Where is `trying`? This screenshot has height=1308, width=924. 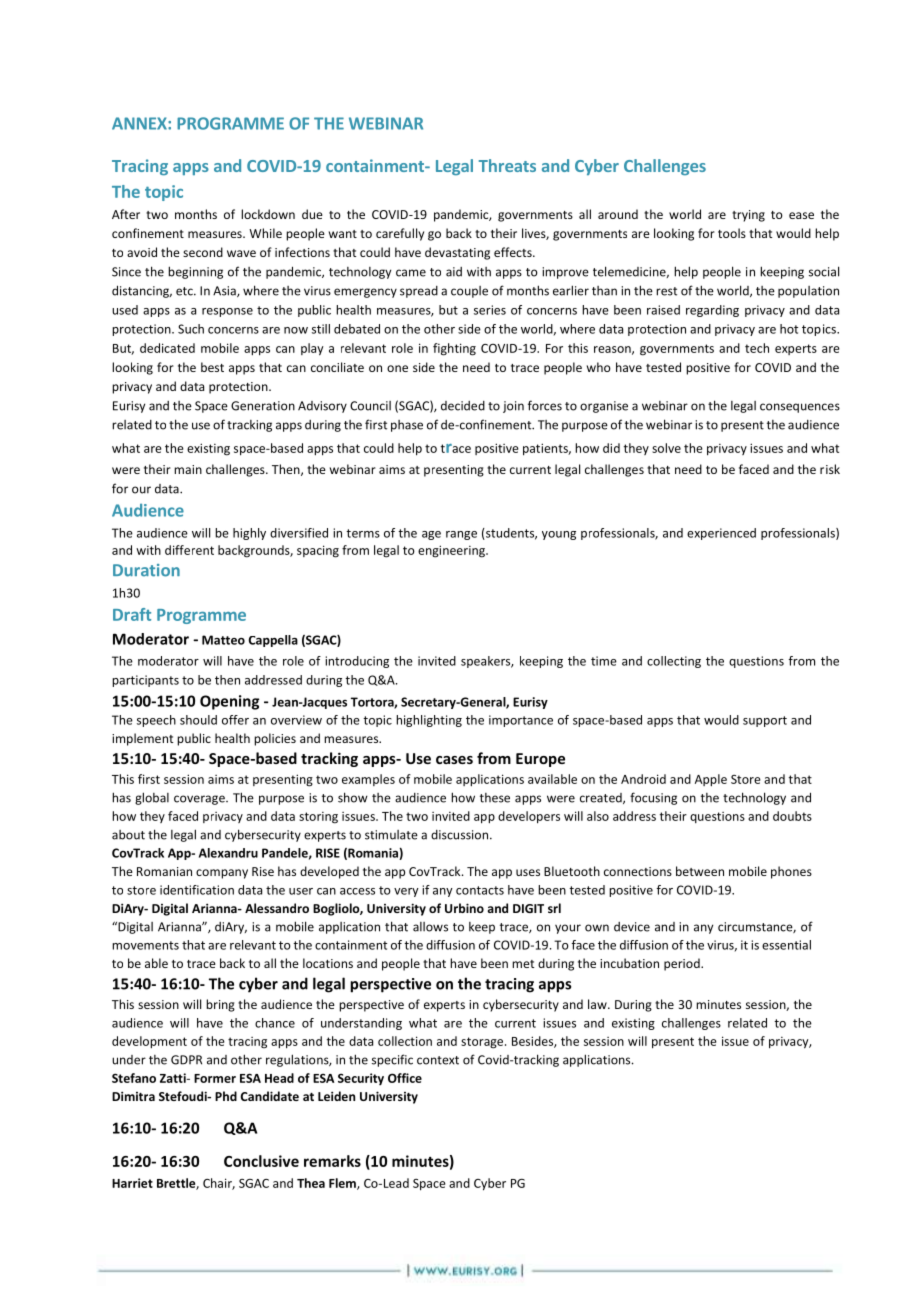
trying is located at coordinates (748, 216).
